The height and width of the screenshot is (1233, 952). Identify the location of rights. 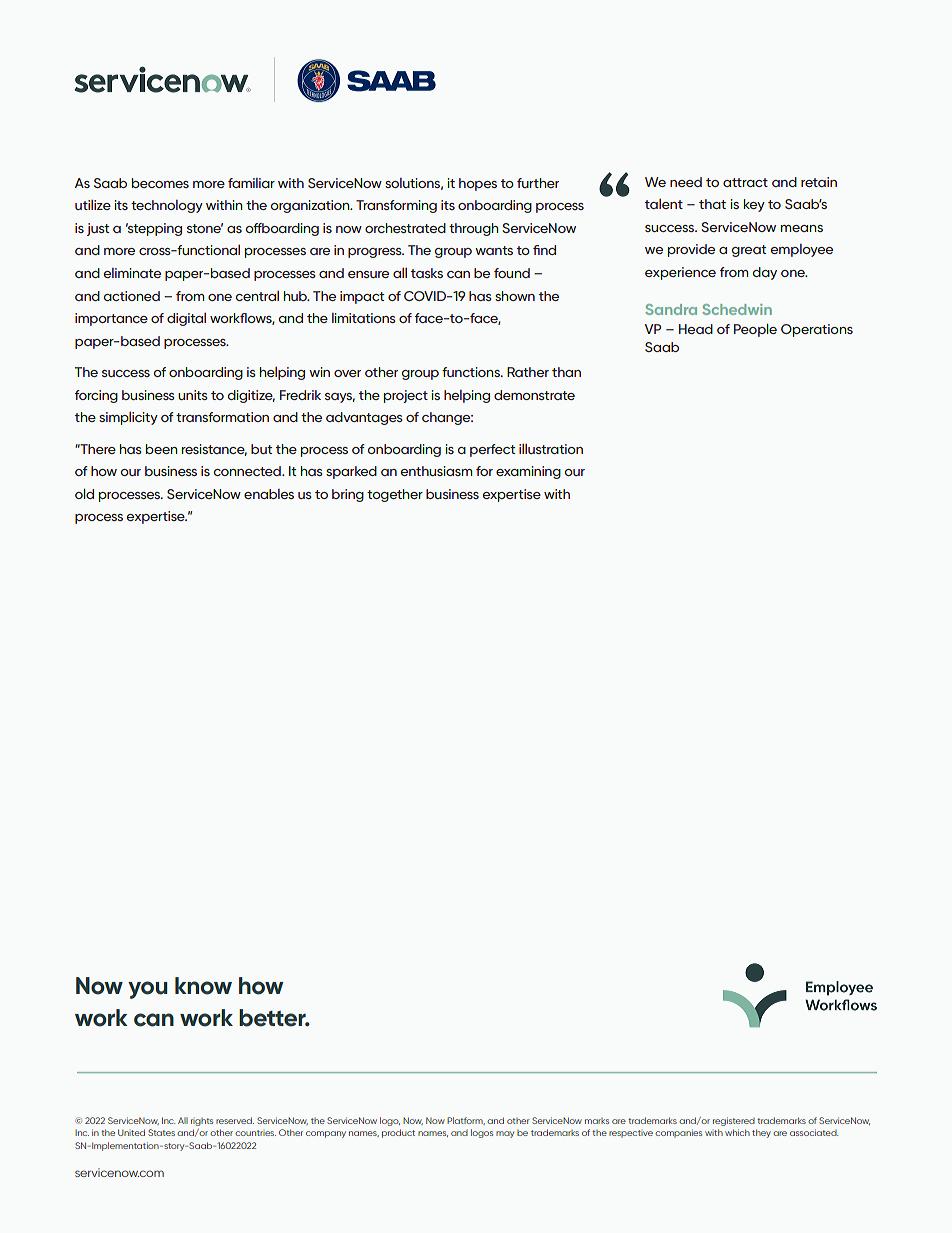
(202, 1122).
